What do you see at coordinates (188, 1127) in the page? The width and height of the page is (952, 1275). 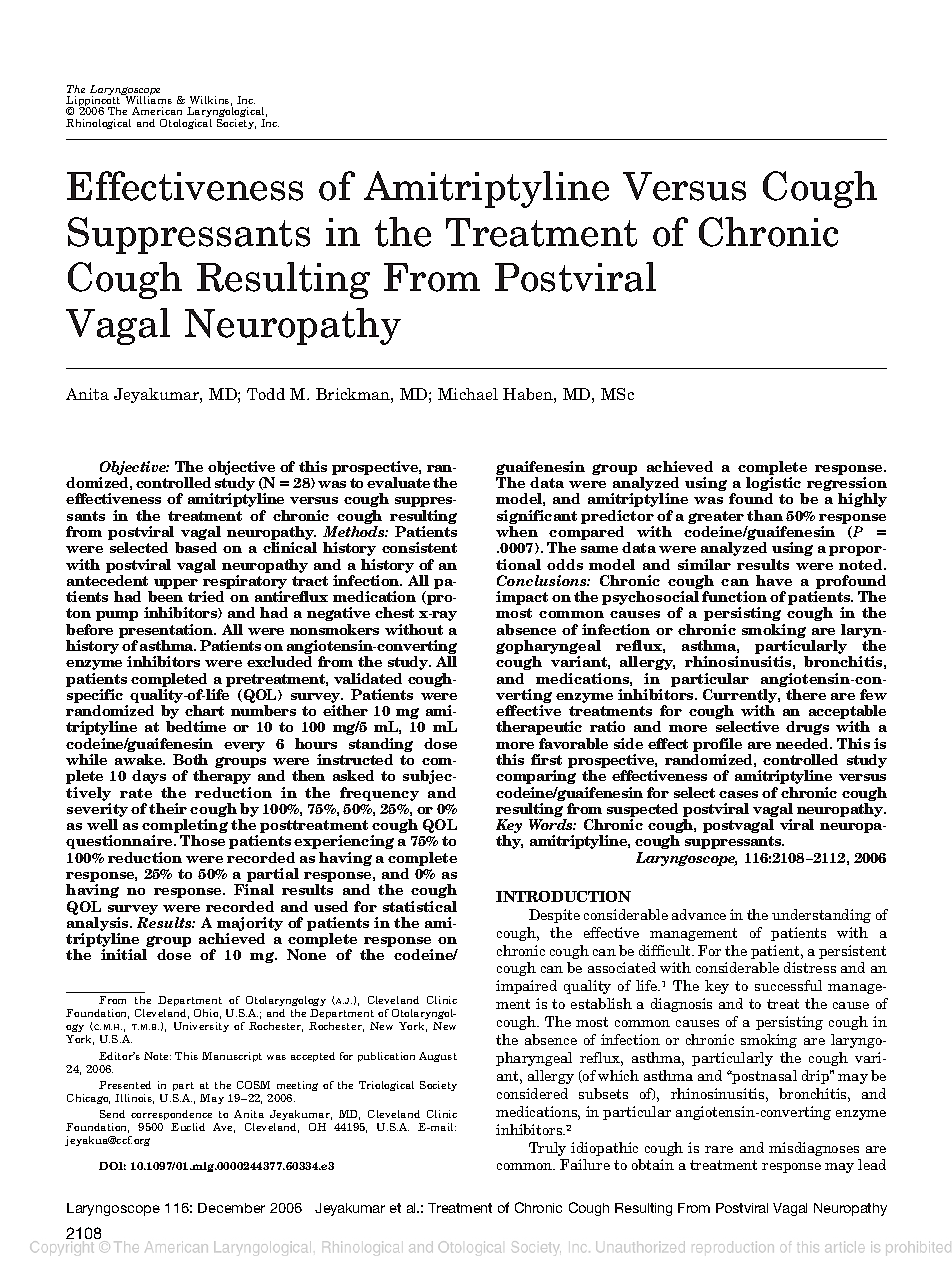 I see `Euclid` at bounding box center [188, 1127].
